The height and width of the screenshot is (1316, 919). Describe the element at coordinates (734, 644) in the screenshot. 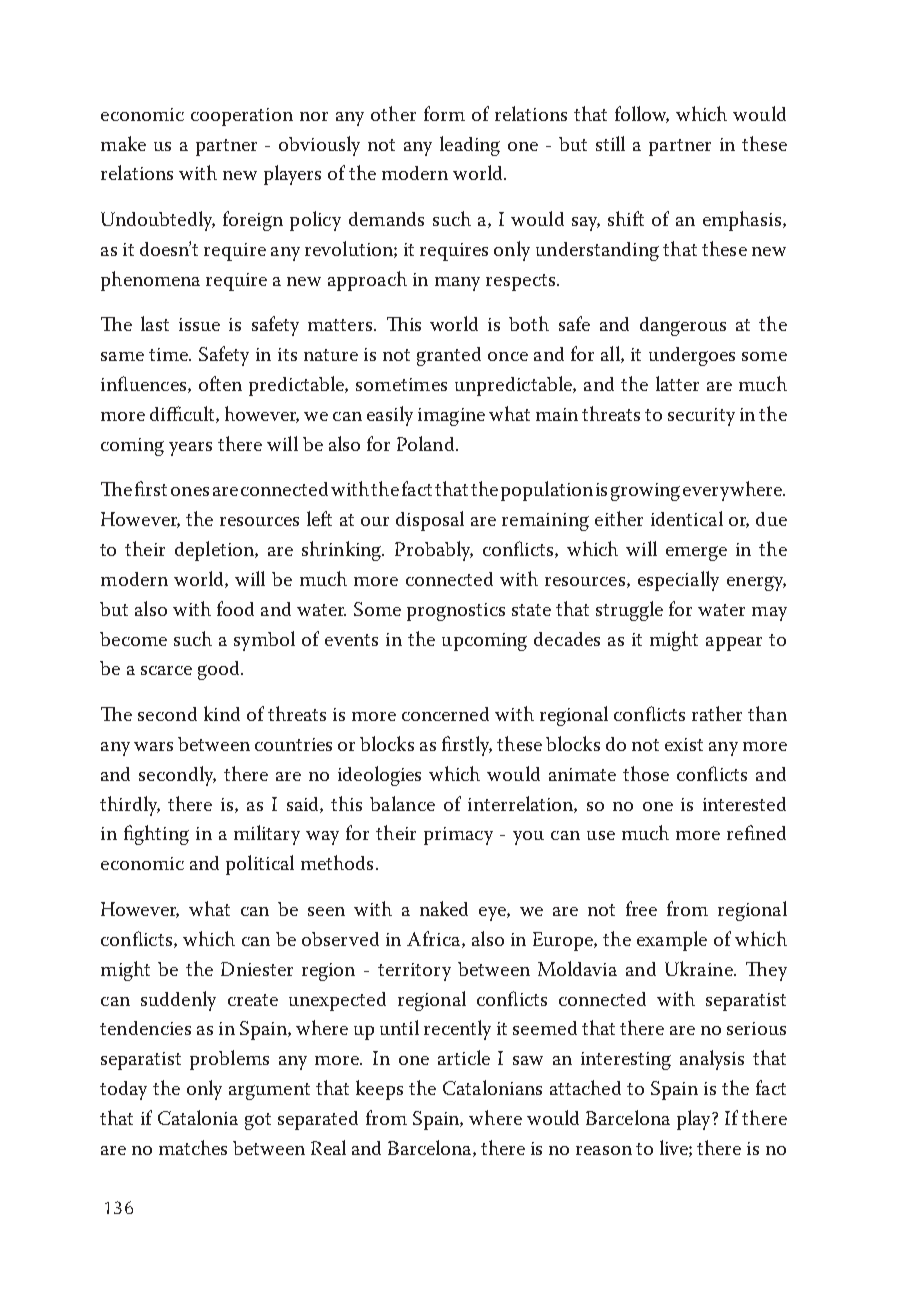

I see `appear` at that location.
